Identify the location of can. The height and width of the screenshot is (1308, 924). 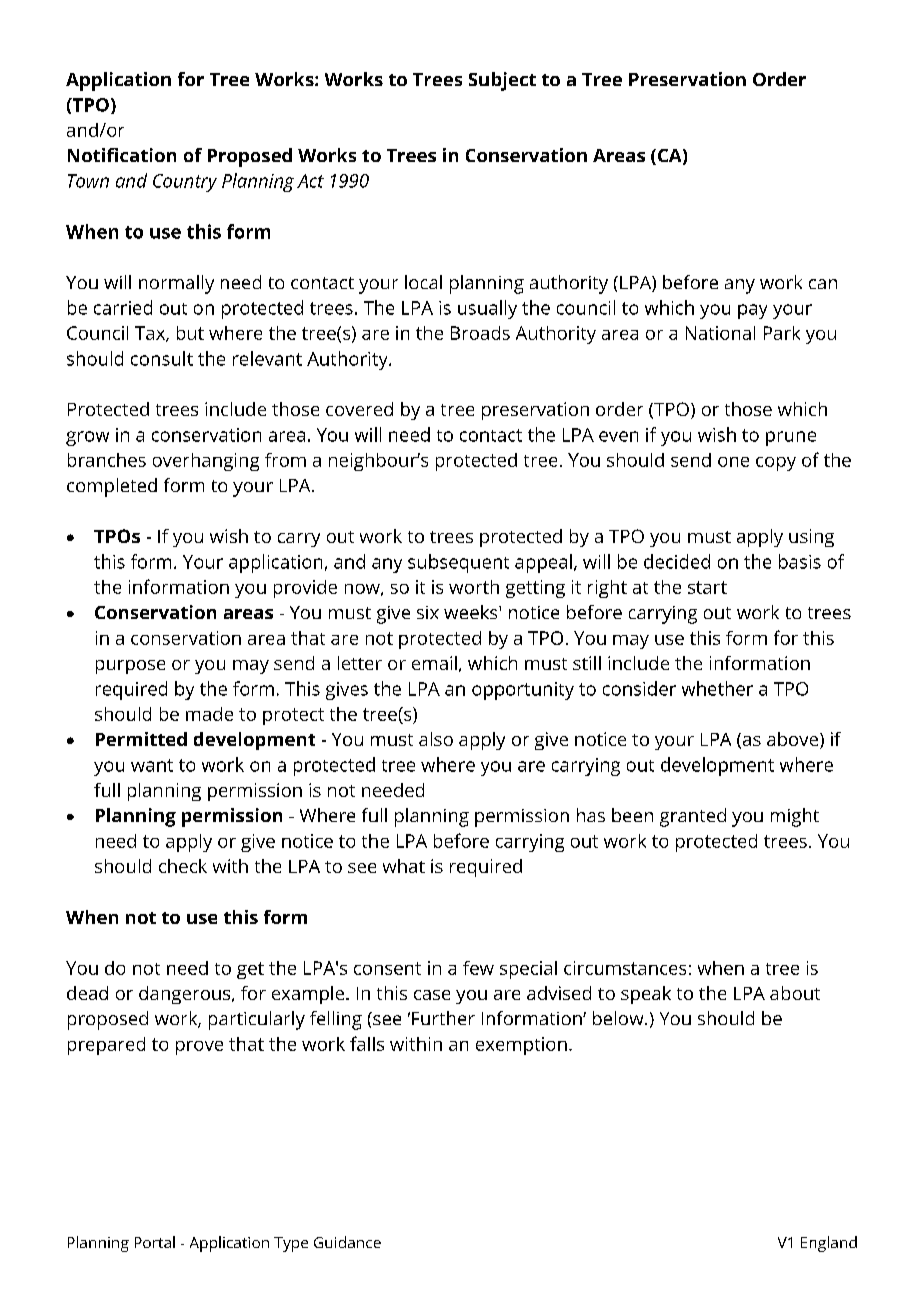
(823, 284).
